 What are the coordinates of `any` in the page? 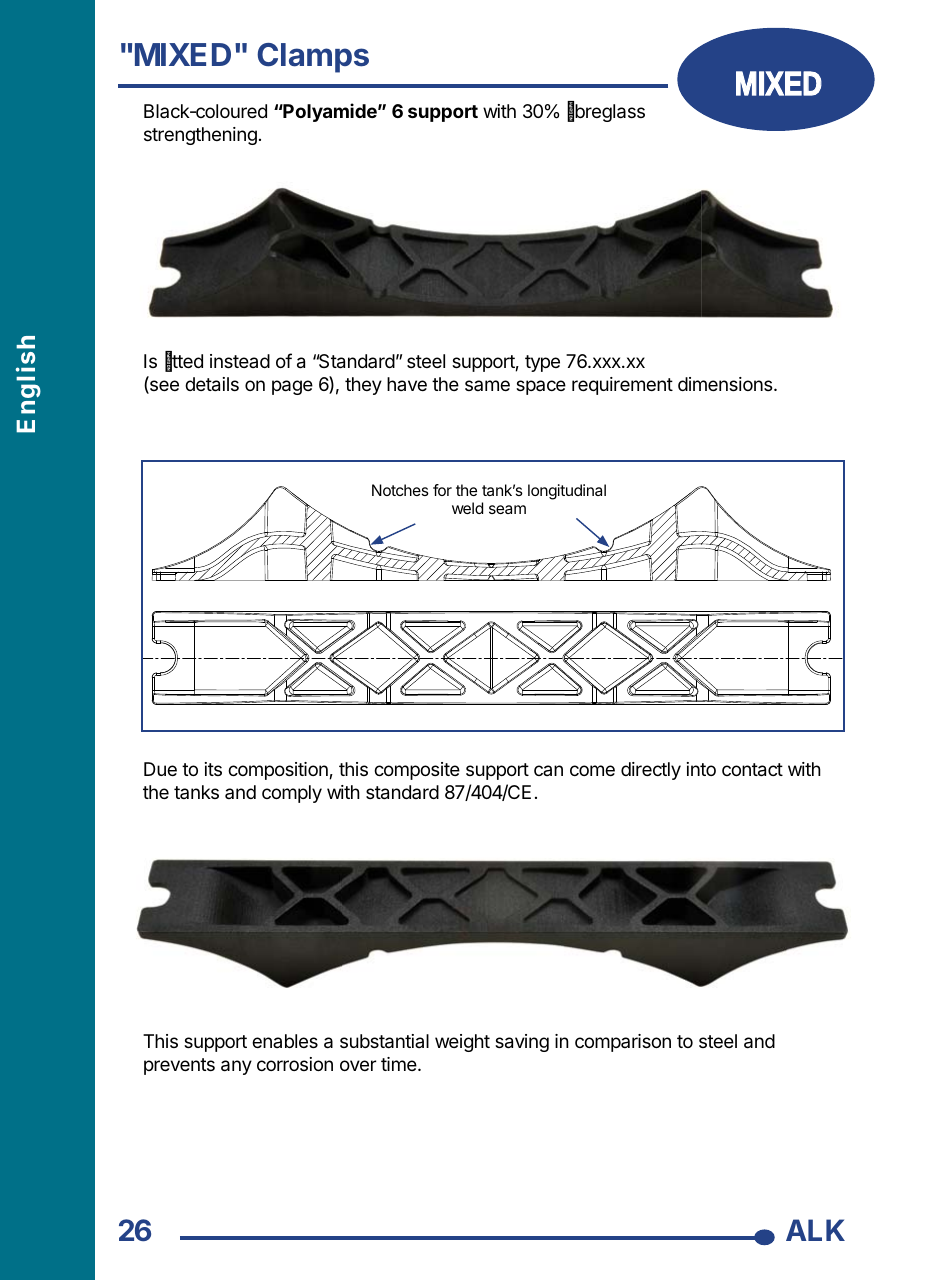 It's located at (236, 1067).
